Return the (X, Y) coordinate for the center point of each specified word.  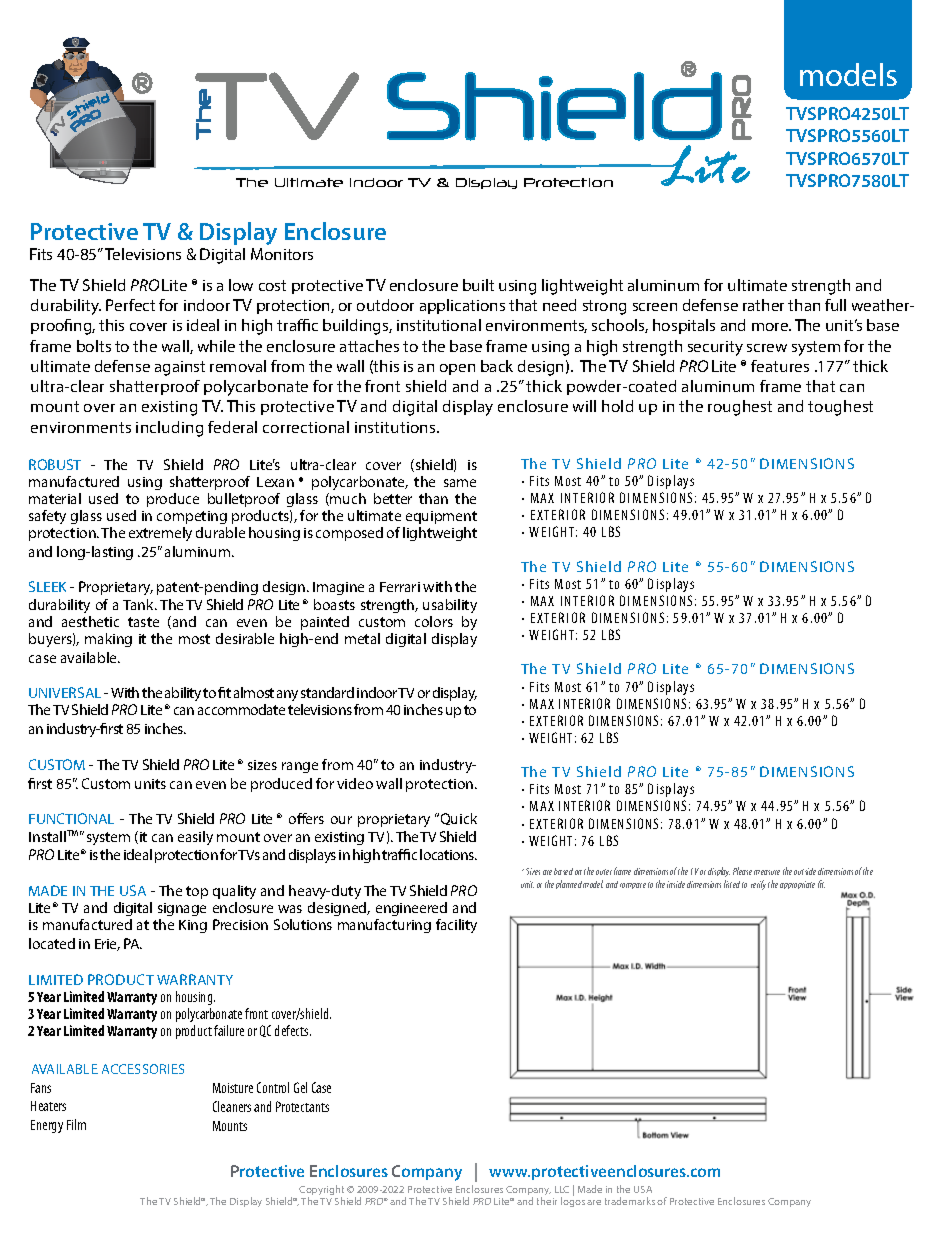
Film (76, 1124)
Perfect (130, 305)
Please (742, 871)
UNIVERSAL (65, 692)
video (355, 783)
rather (763, 305)
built (478, 285)
